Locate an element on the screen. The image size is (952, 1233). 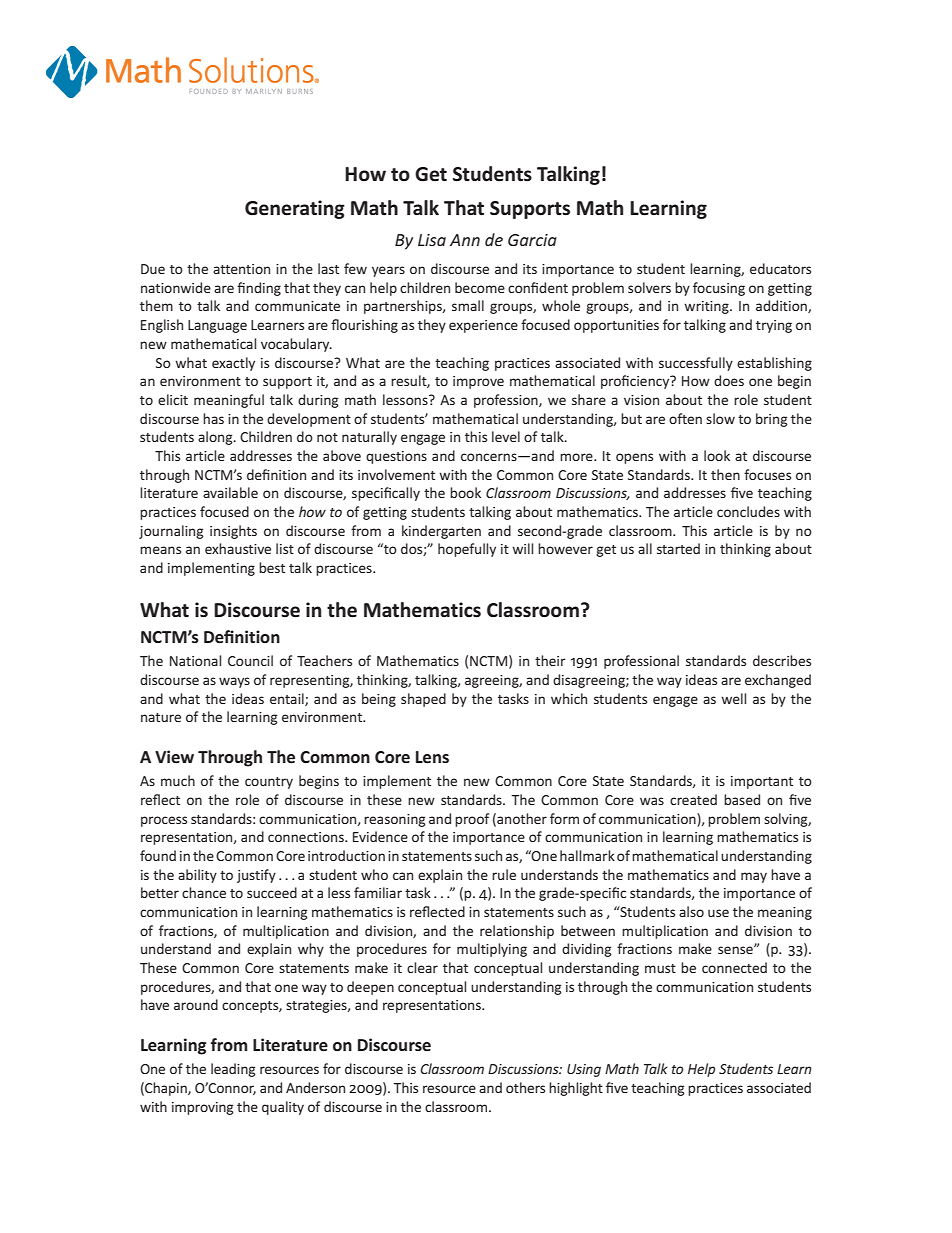
Ann is located at coordinates (465, 240).
